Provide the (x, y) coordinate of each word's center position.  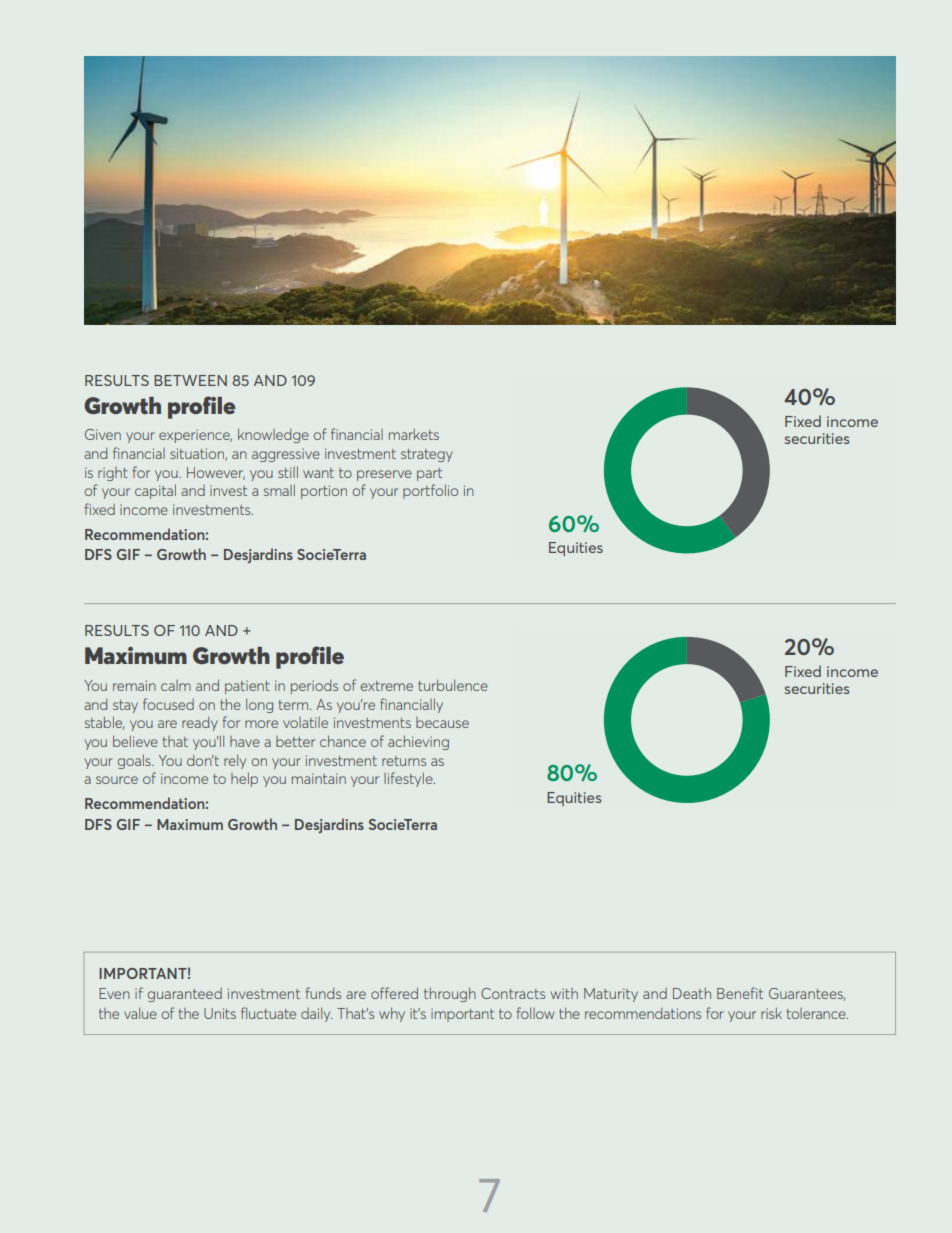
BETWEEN (190, 380)
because (442, 722)
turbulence (453, 685)
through (450, 994)
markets (414, 434)
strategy (427, 455)
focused (168, 704)
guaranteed (184, 995)
